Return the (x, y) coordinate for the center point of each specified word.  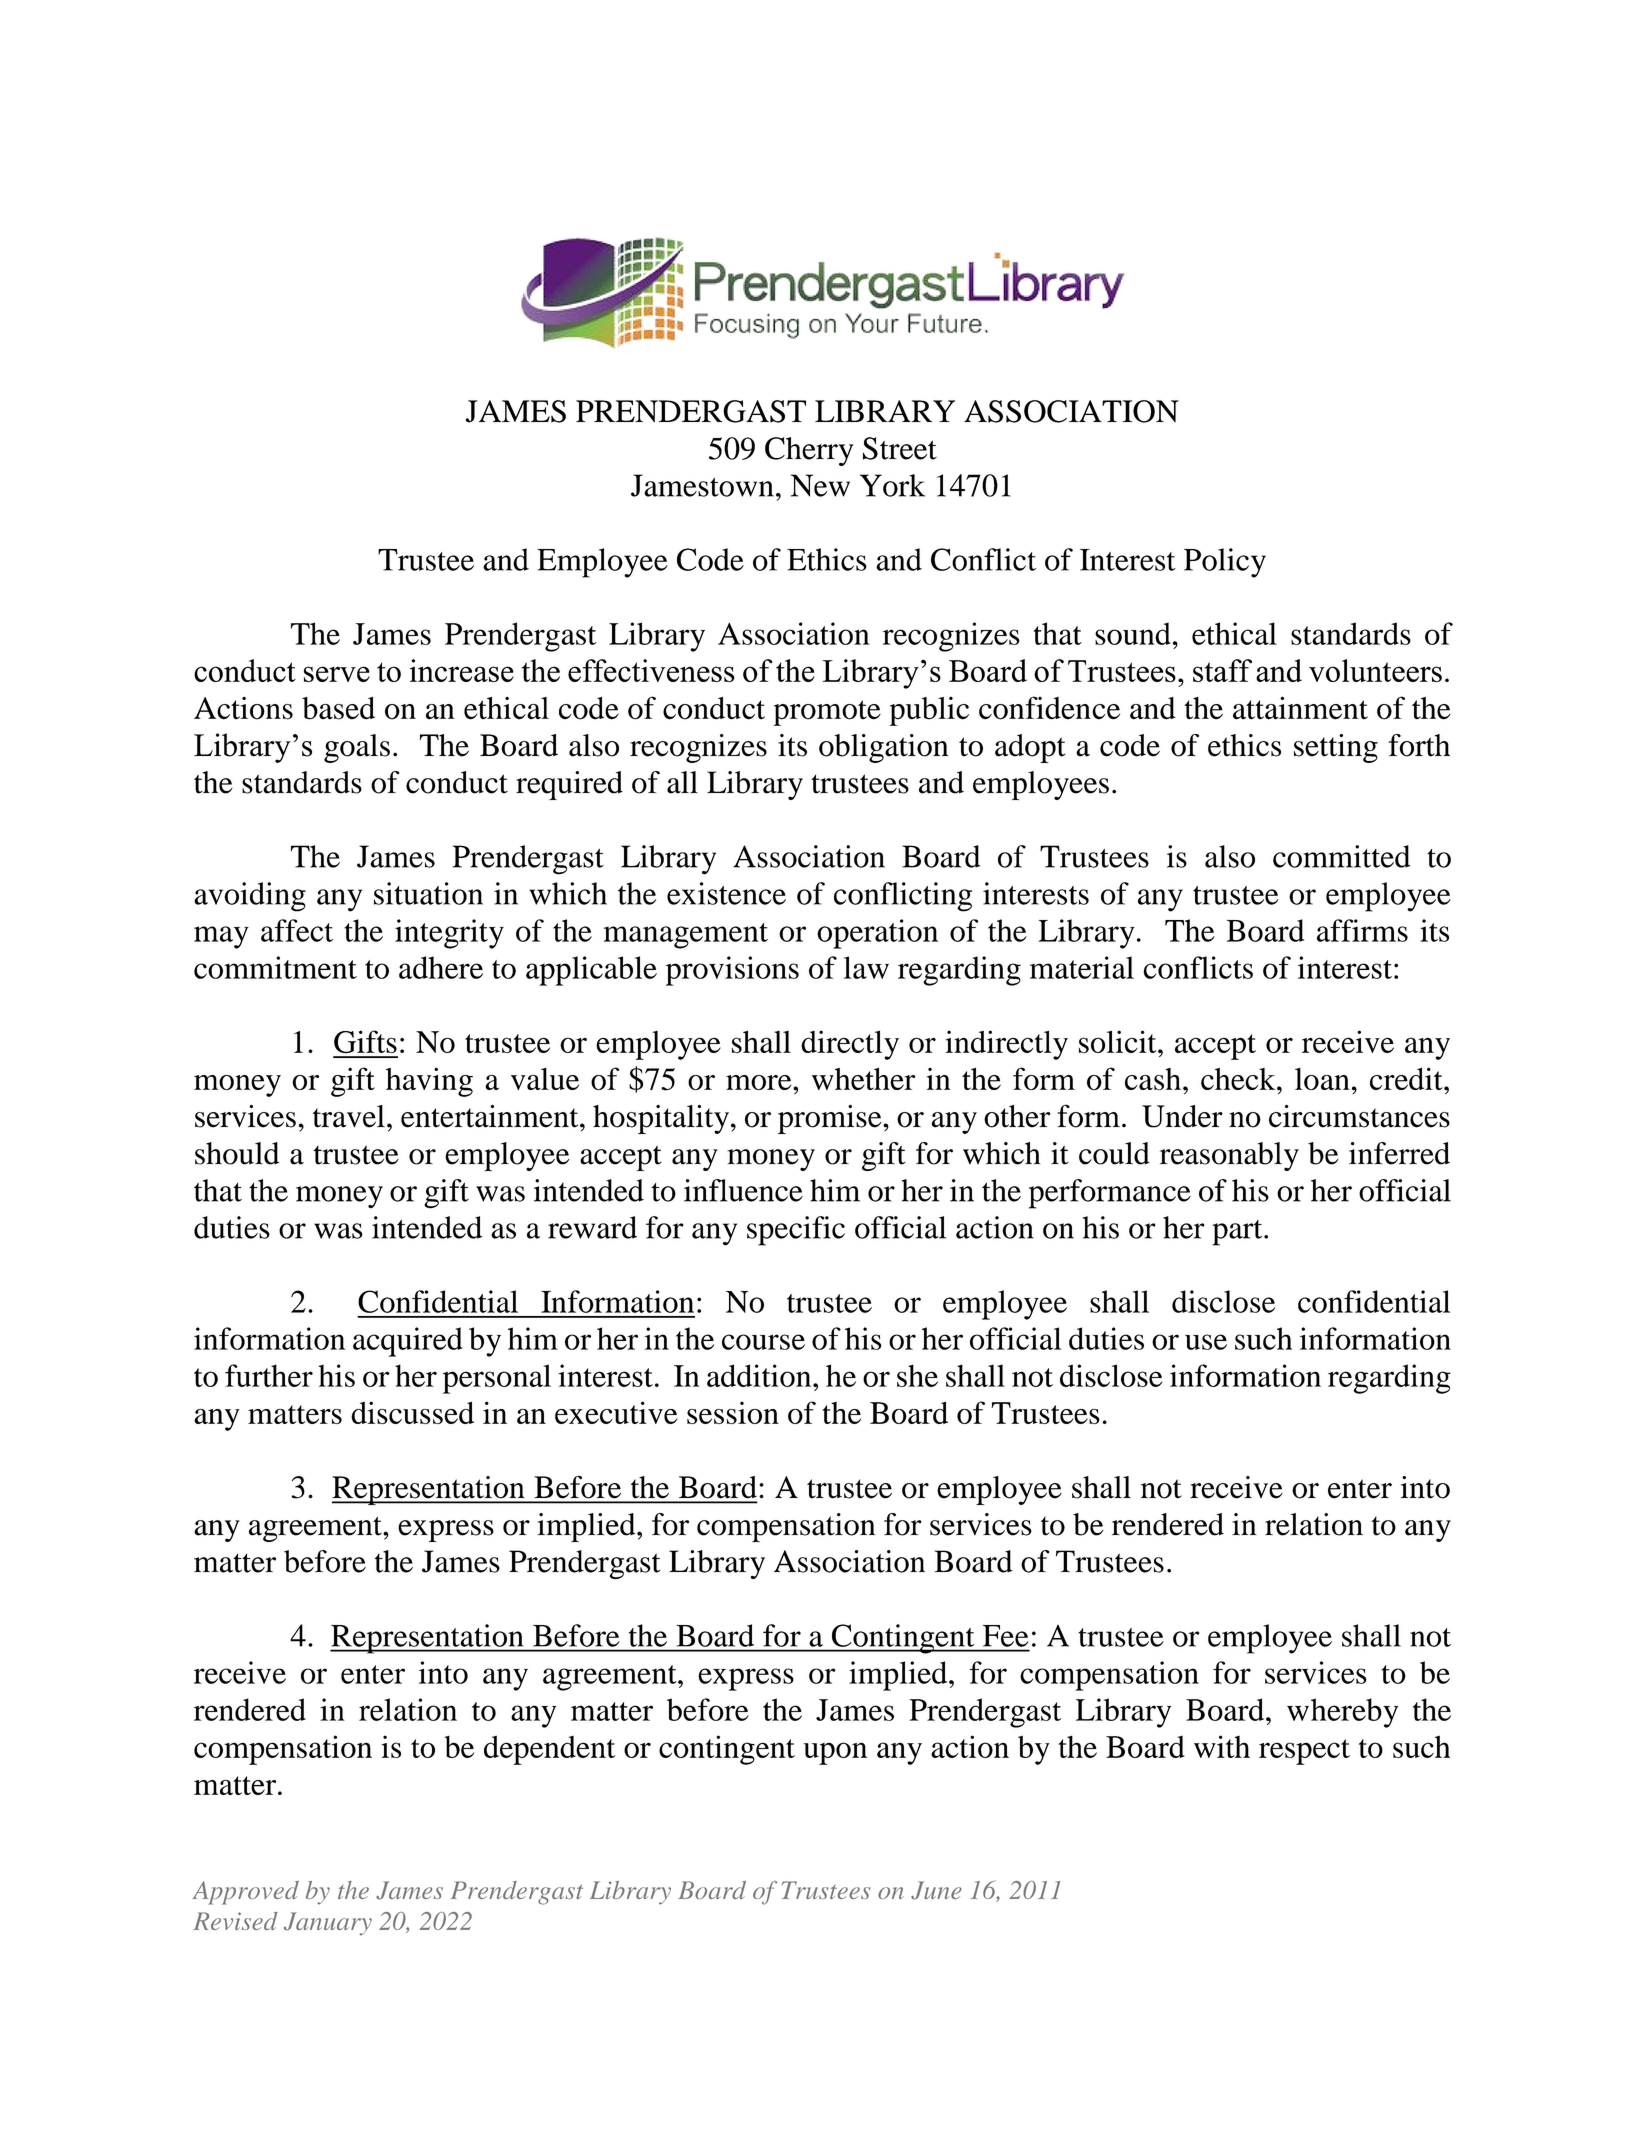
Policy (1225, 563)
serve (337, 674)
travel (349, 1116)
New (820, 485)
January (328, 1923)
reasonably (1229, 1156)
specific (796, 1231)
